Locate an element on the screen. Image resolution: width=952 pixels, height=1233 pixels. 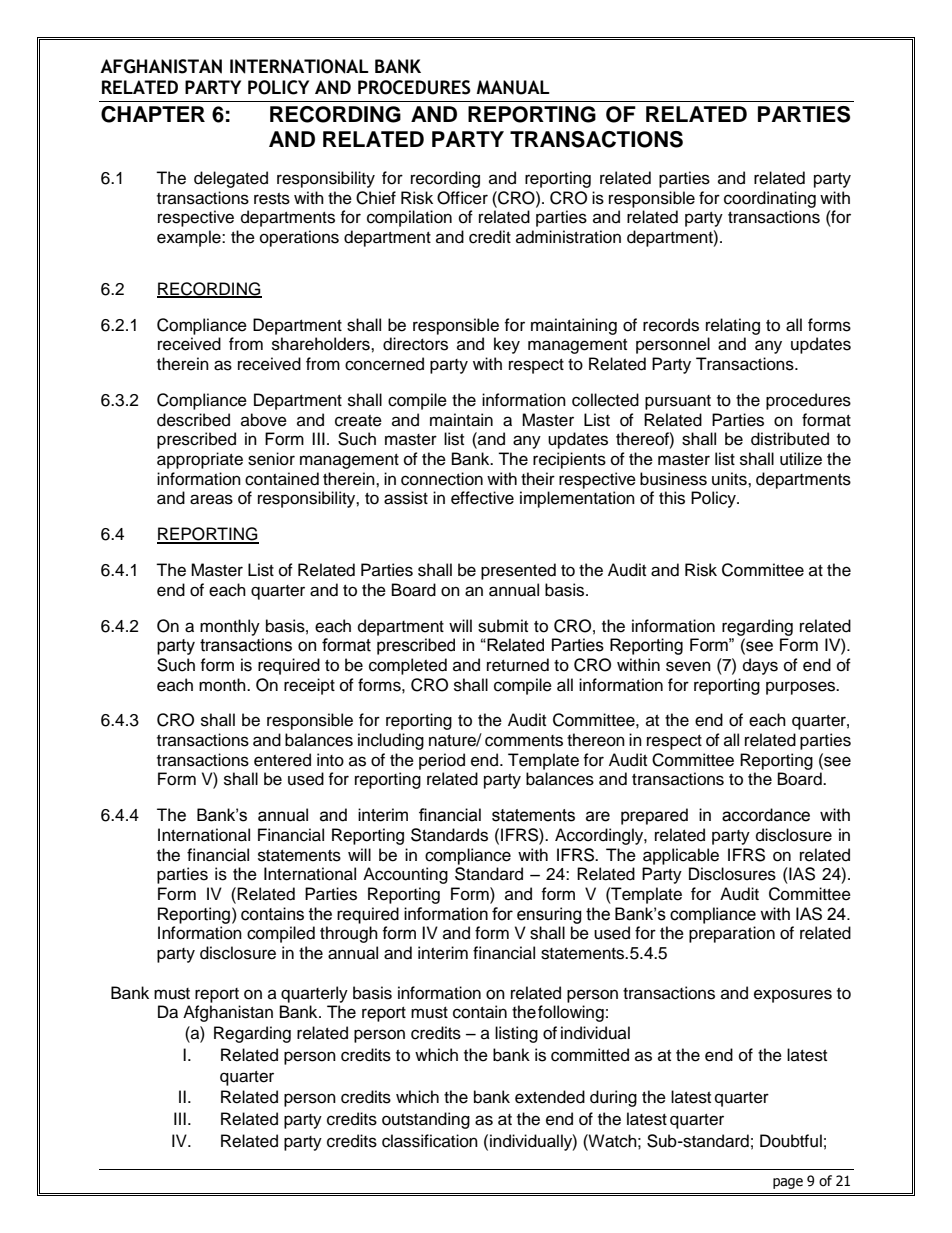
MANUAL is located at coordinates (513, 87).
